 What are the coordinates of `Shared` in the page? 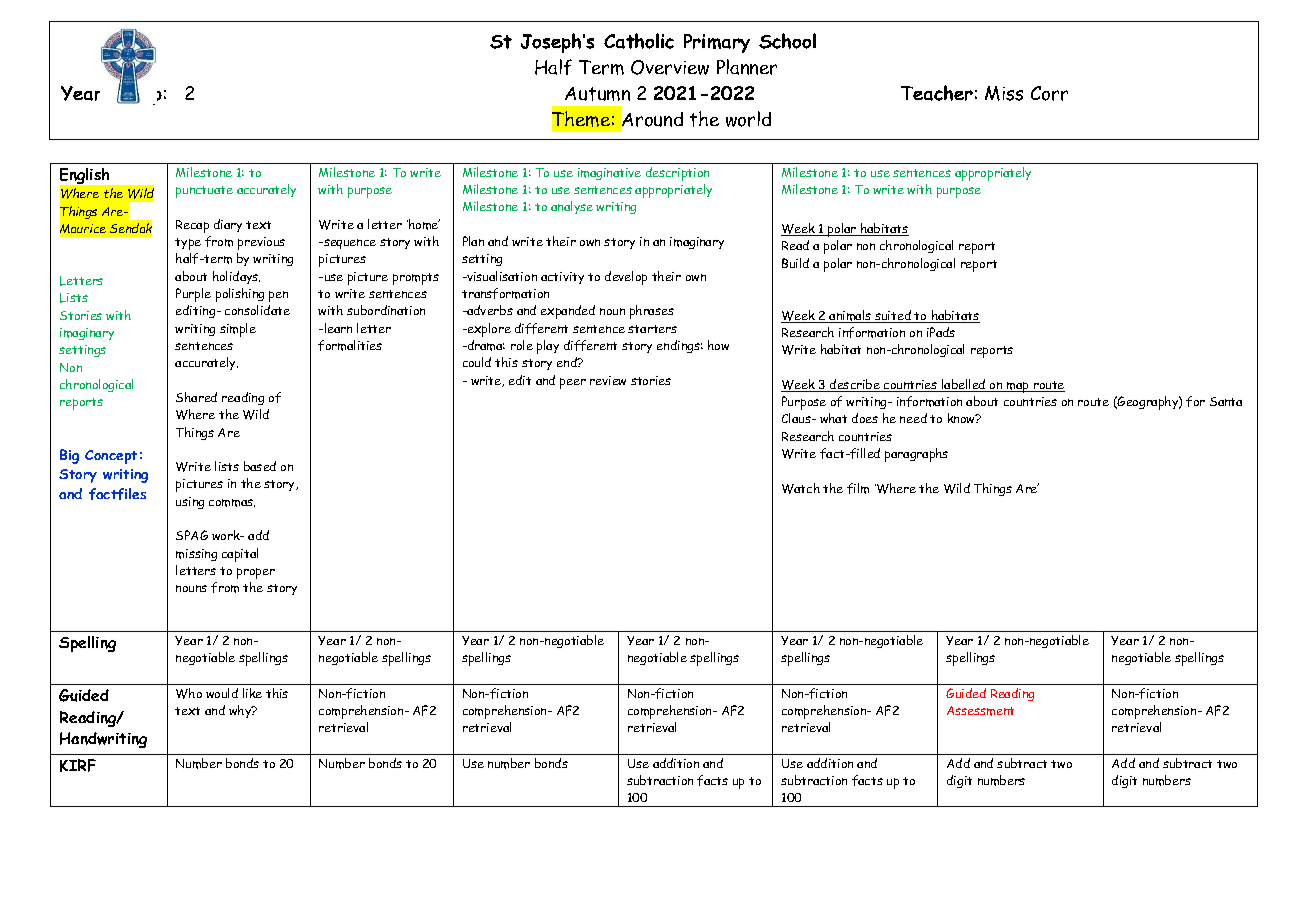 It's located at (196, 397).
